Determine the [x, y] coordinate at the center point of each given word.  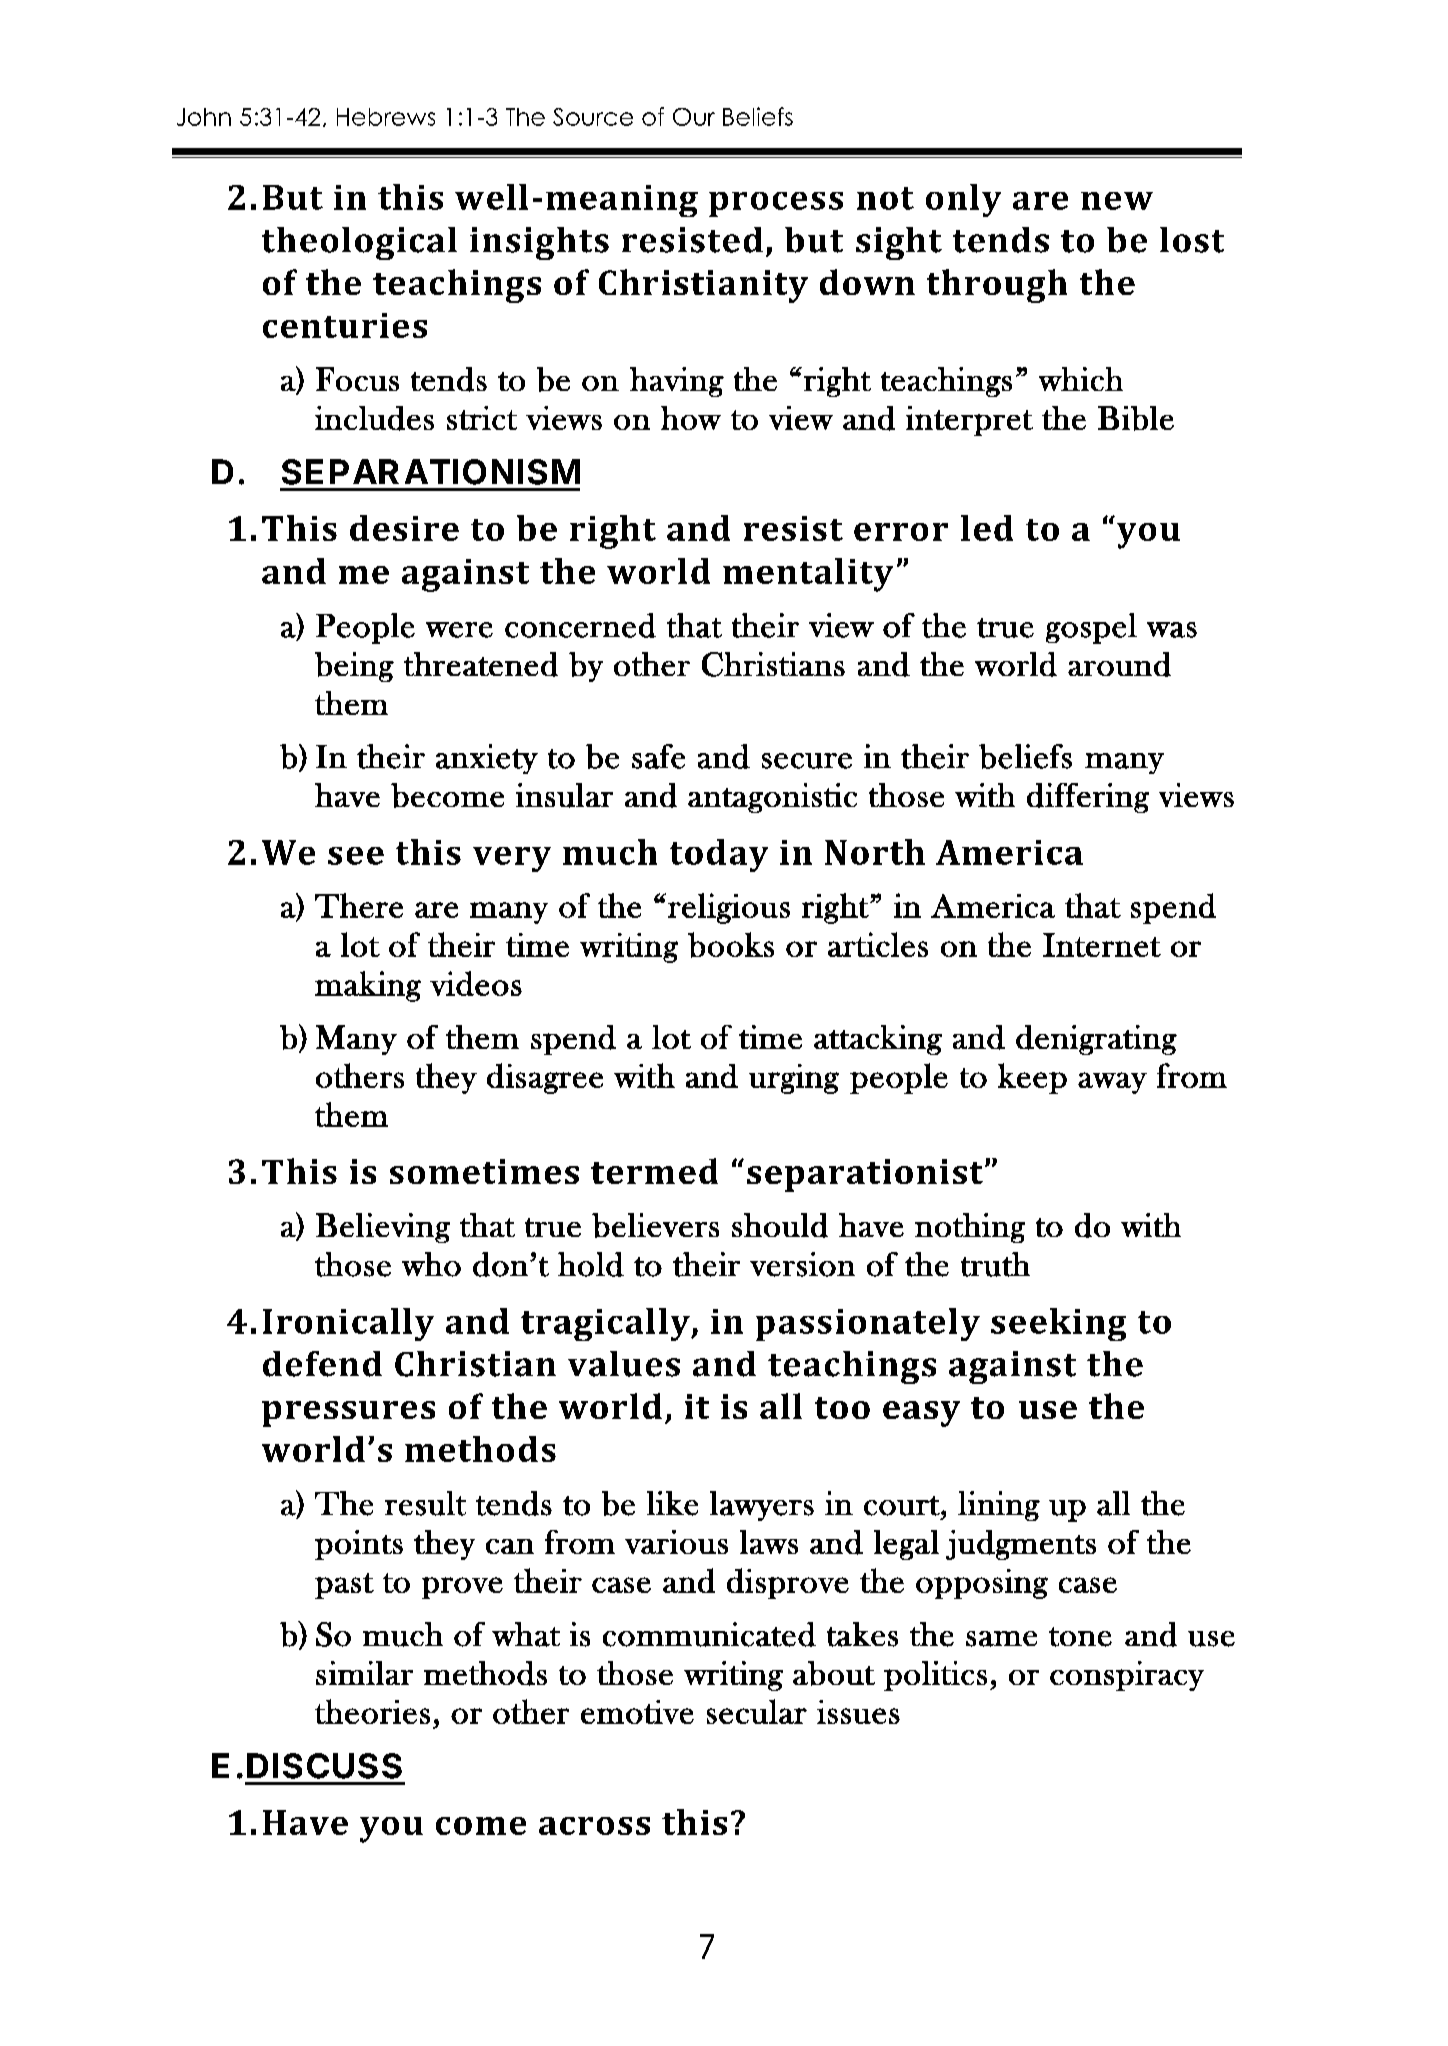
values [624, 1364]
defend [322, 1364]
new [1117, 201]
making [368, 986]
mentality [808, 575]
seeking [1058, 1324]
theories [372, 1711]
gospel [1091, 628]
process [776, 204]
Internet [1102, 945]
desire [404, 528]
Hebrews [386, 117]
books [731, 945]
